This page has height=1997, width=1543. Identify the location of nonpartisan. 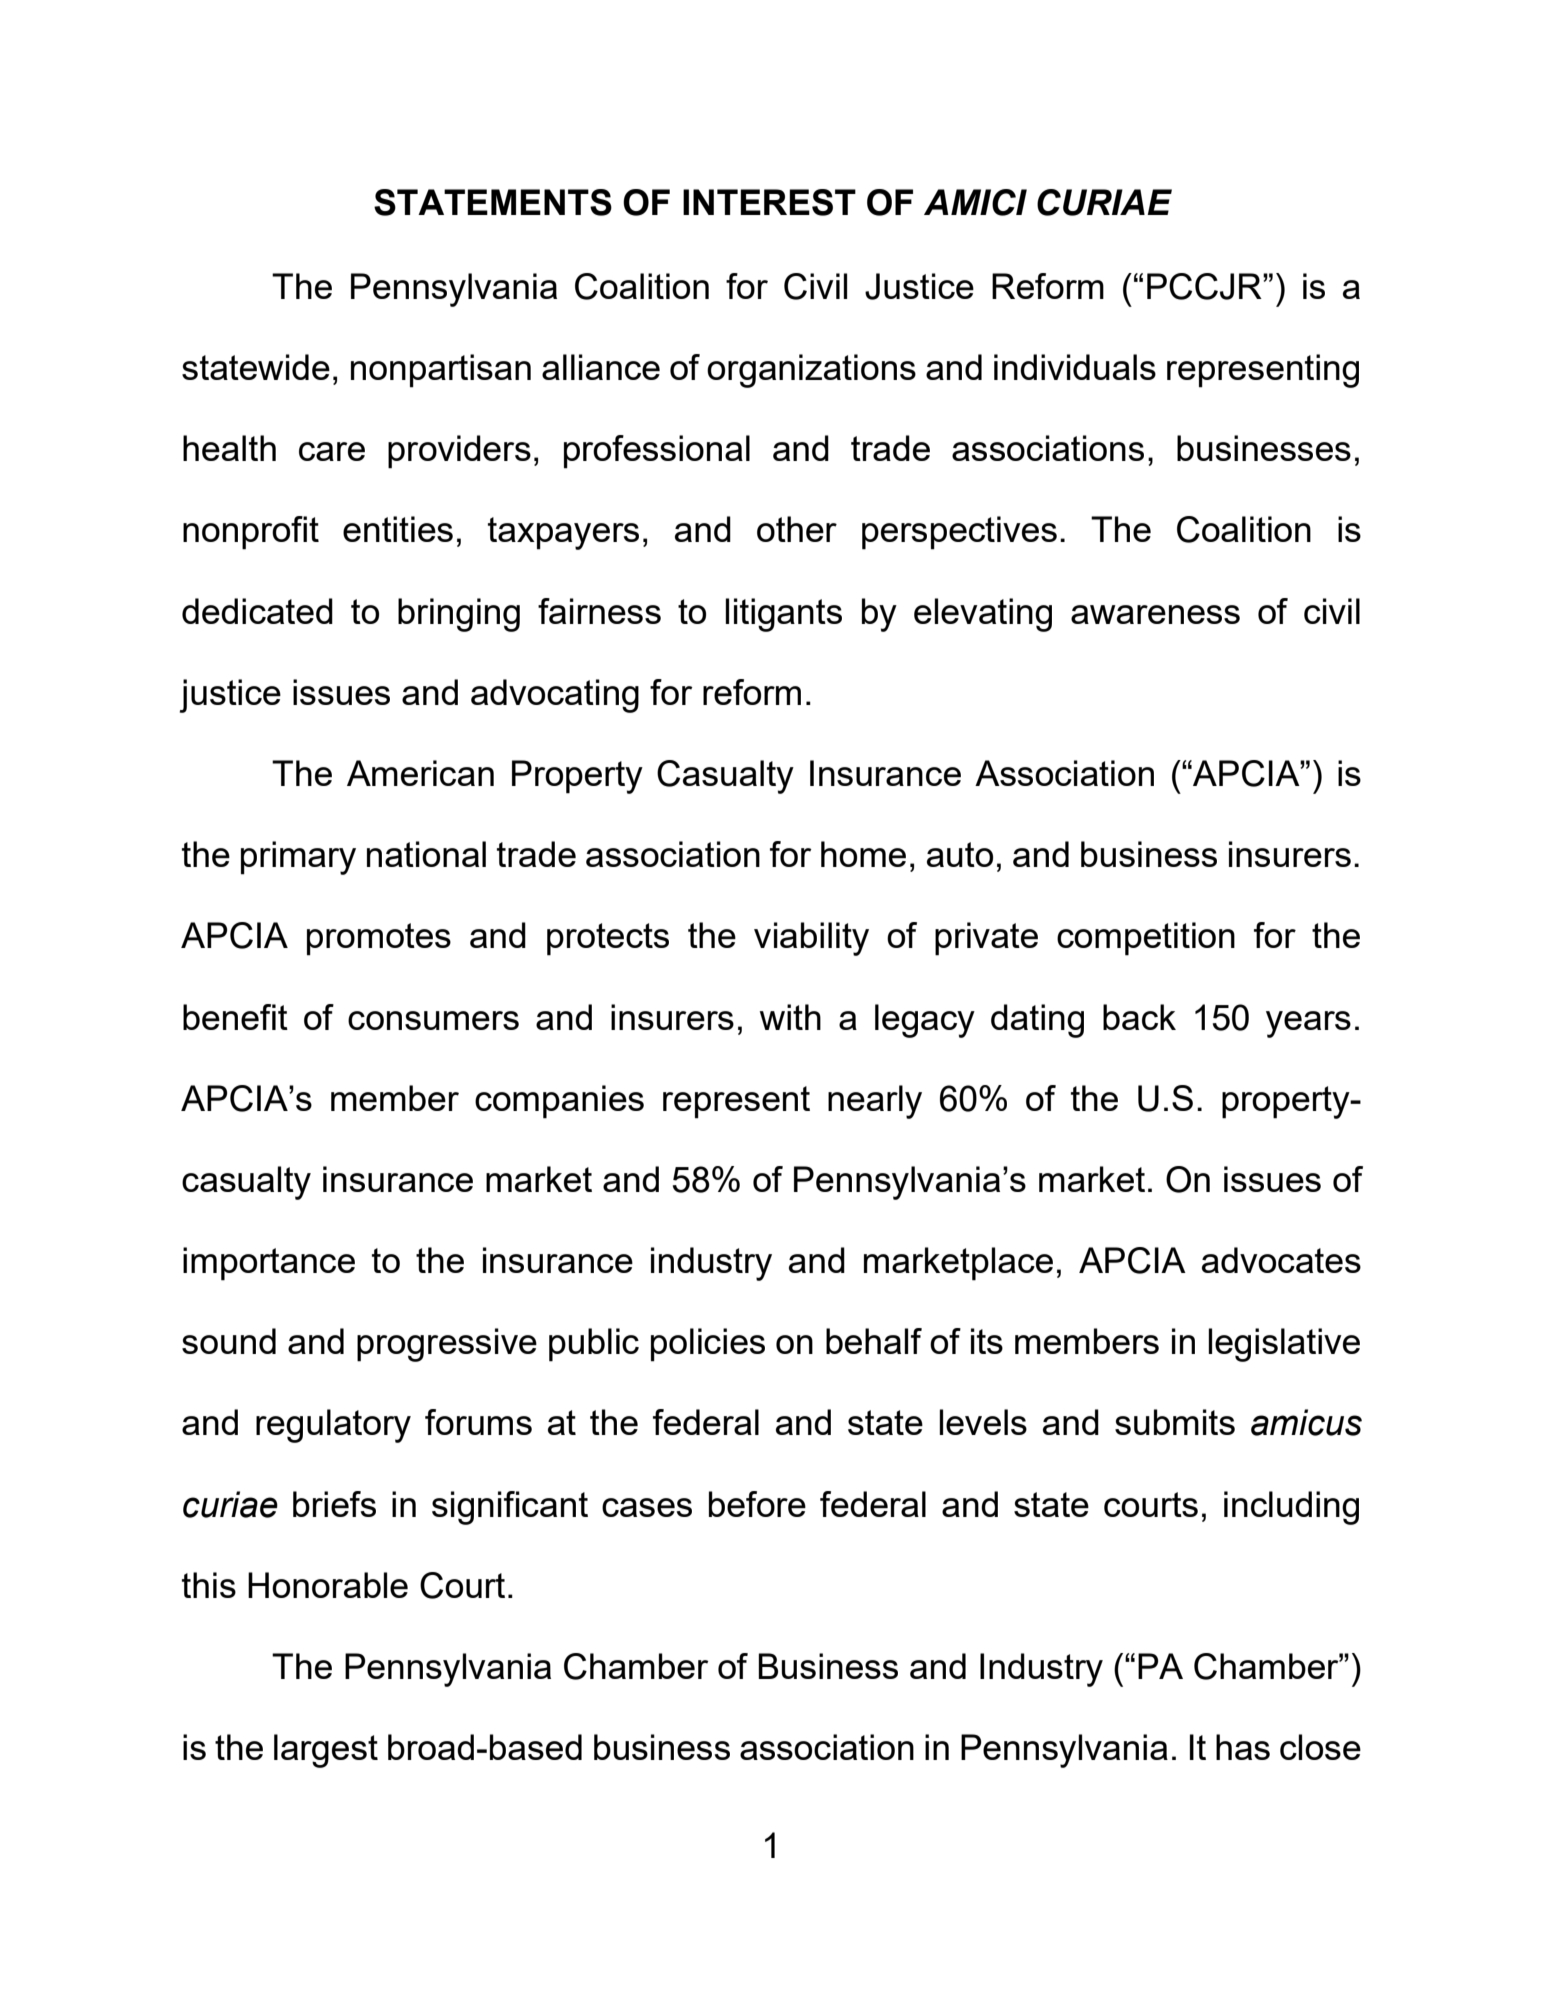
(441, 371).
